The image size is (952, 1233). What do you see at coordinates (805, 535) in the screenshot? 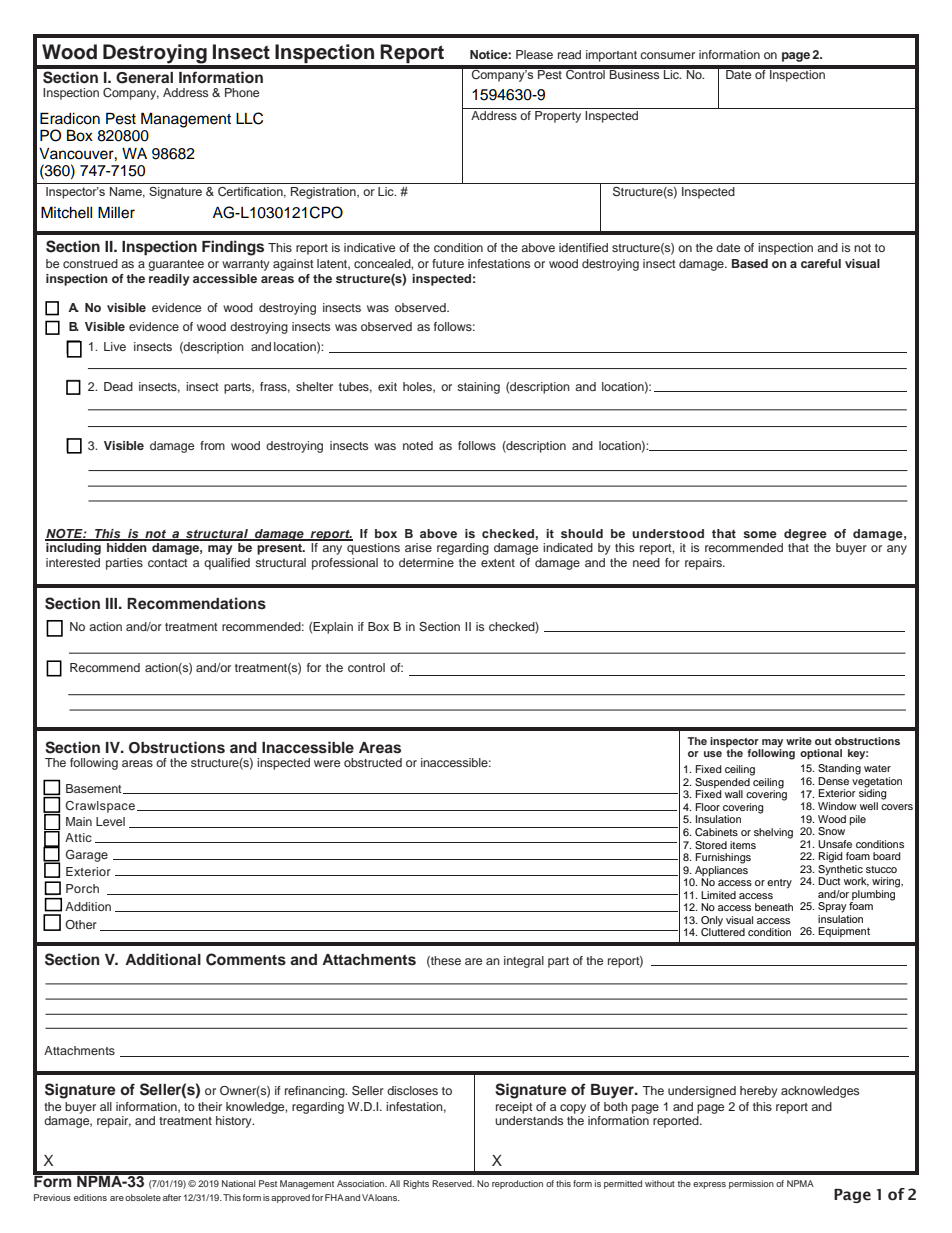
I see `degree` at bounding box center [805, 535].
